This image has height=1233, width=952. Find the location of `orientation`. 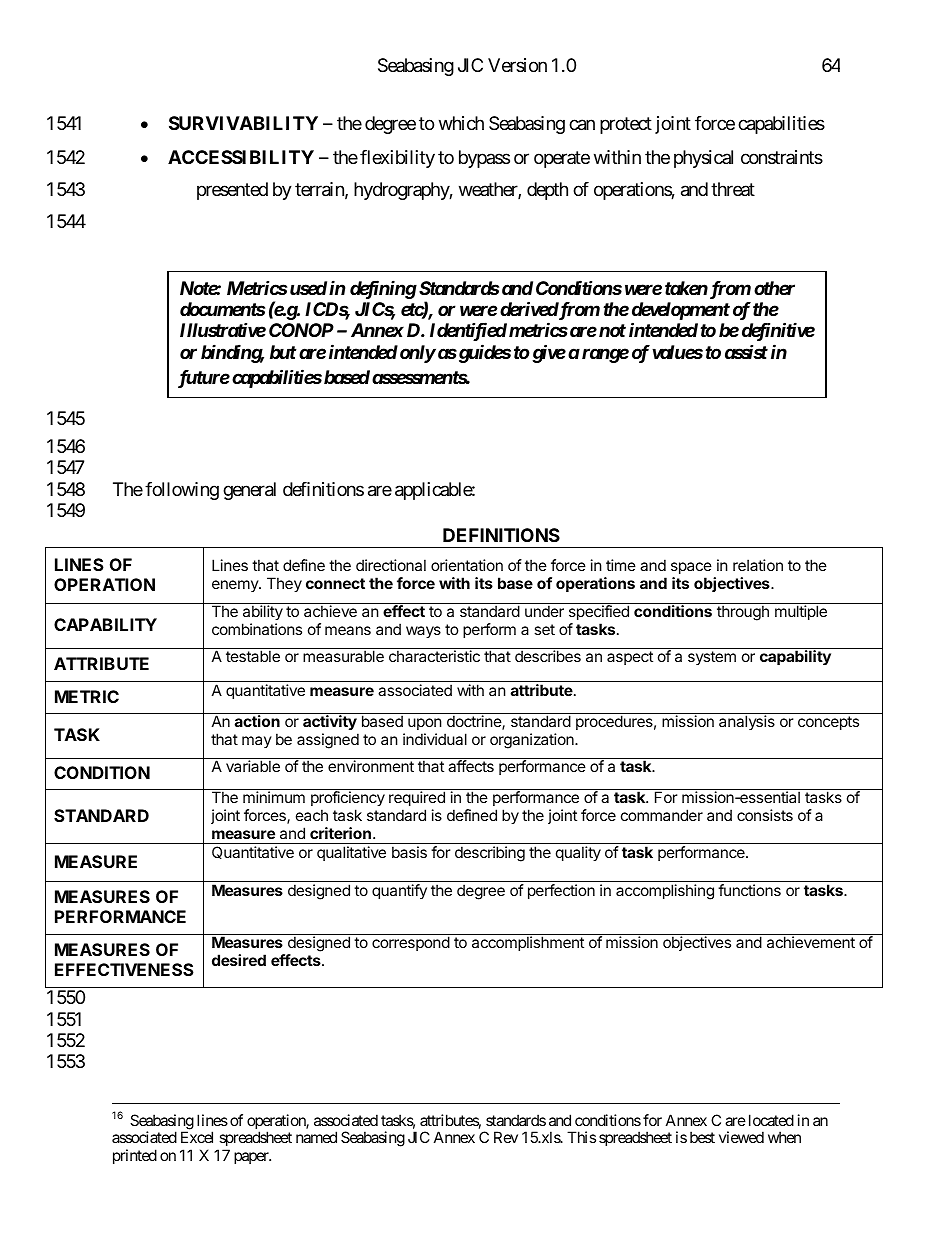

orientation is located at coordinates (467, 565).
